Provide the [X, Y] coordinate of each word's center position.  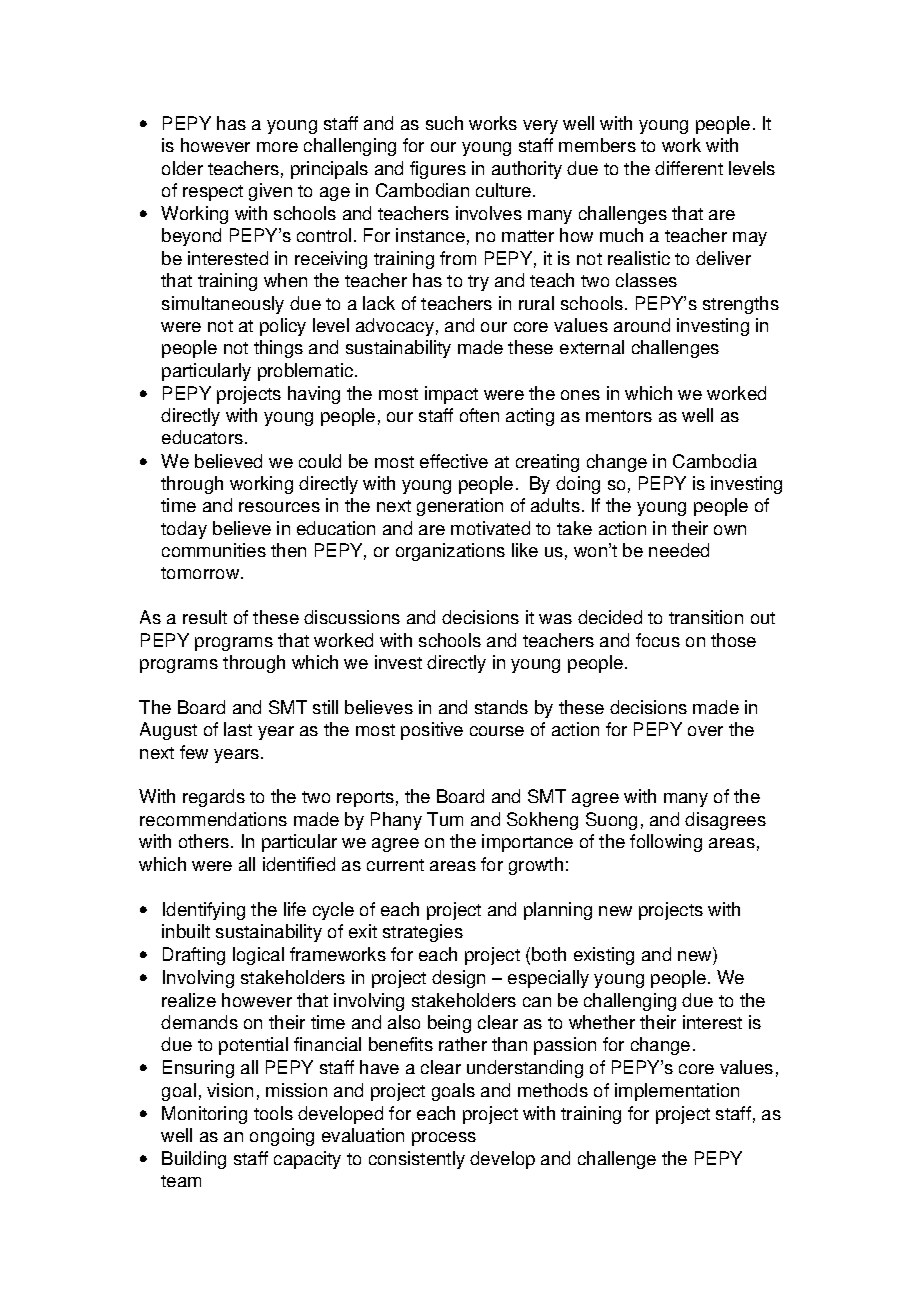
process [444, 1139]
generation [460, 507]
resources [279, 507]
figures [438, 170]
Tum [445, 819]
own [730, 530]
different [689, 168]
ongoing [282, 1137]
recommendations [213, 819]
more [277, 147]
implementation [677, 1092]
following [666, 843]
